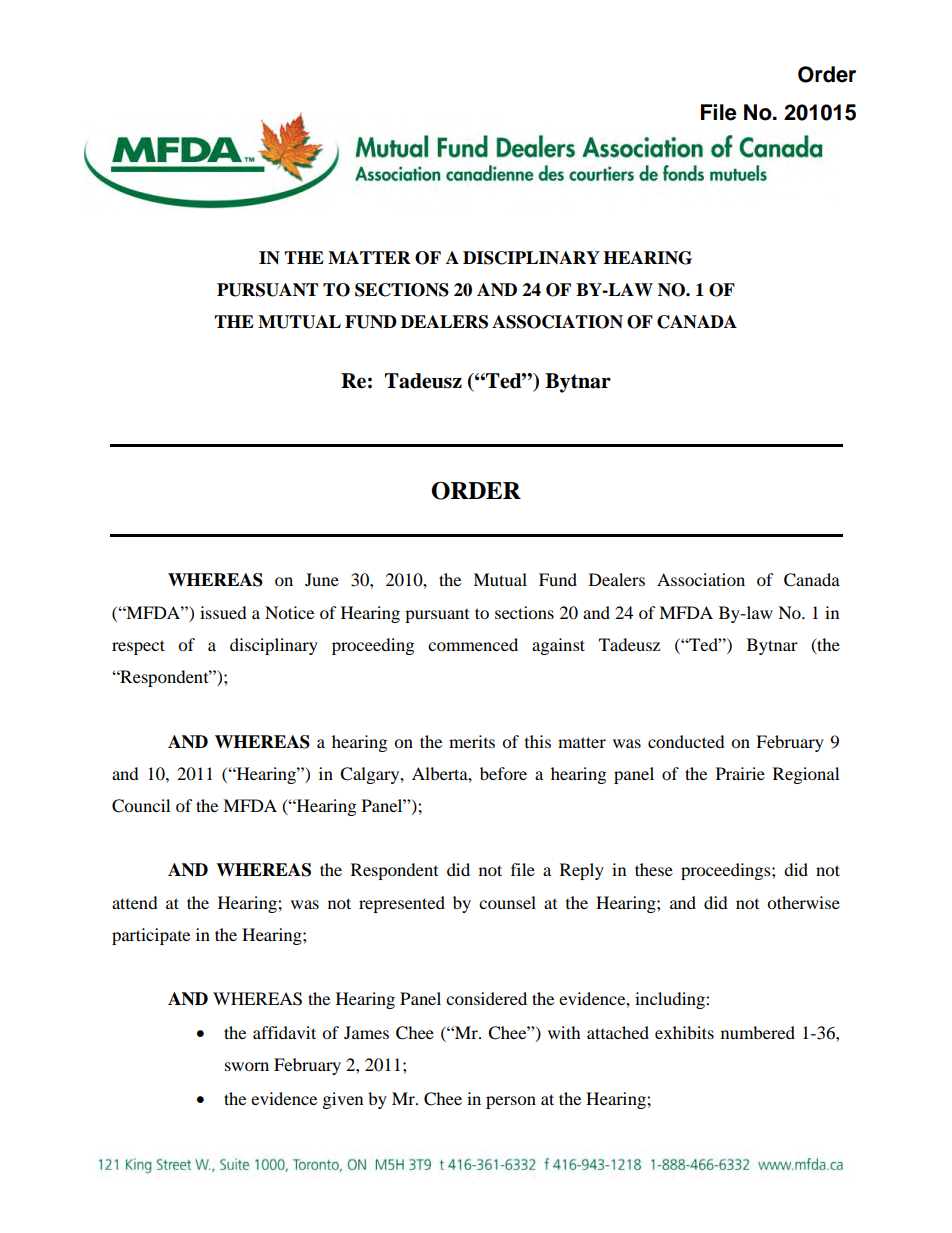 This page has height=1233, width=952. Describe the element at coordinates (803, 902) in the page. I see `otherwise` at that location.
